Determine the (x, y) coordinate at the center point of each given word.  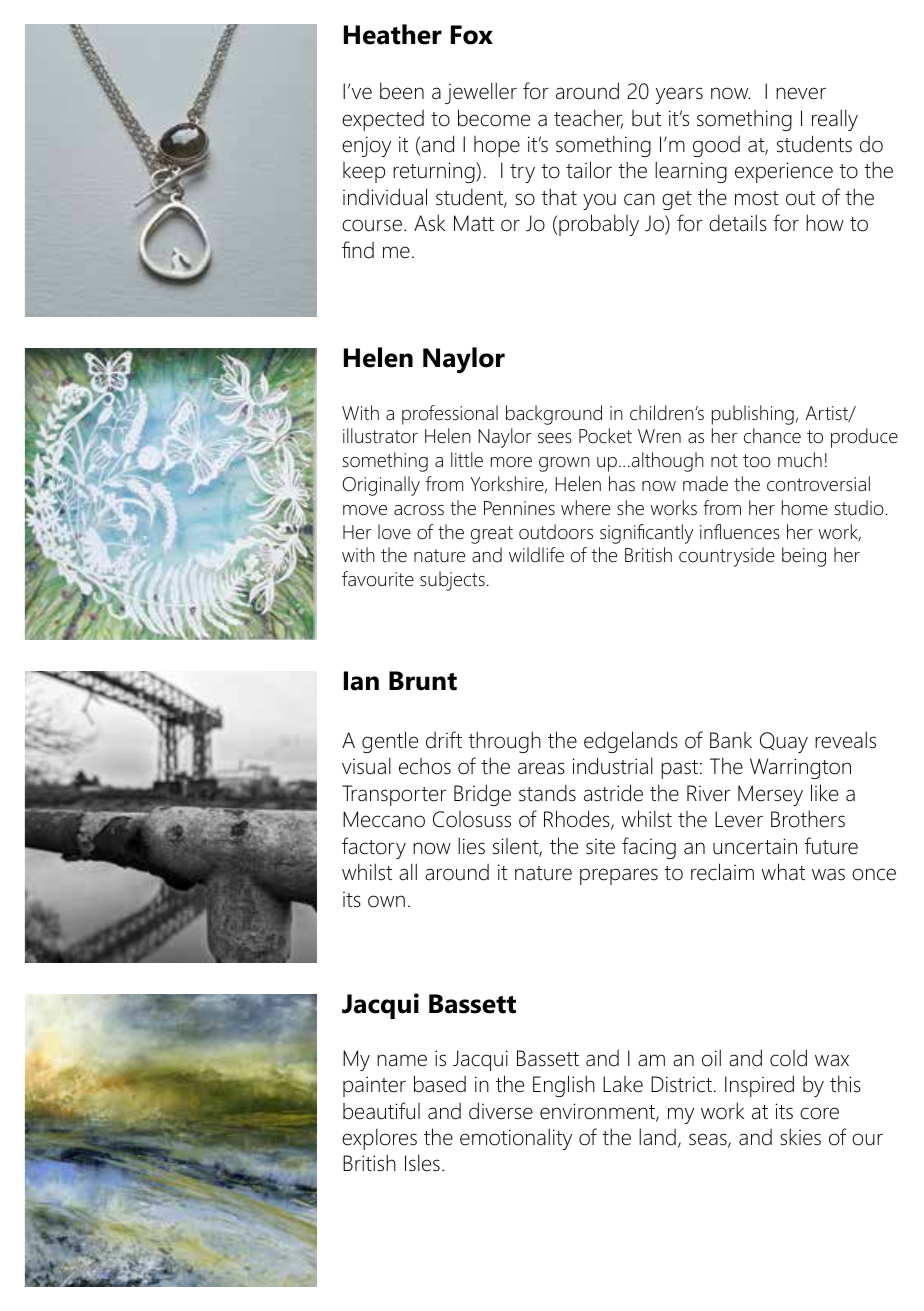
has (622, 484)
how (825, 223)
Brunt (423, 681)
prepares (619, 876)
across (419, 510)
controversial (818, 484)
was (828, 874)
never (801, 93)
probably (599, 225)
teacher (588, 119)
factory (374, 848)
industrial (612, 766)
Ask (429, 223)
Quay (784, 742)
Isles (422, 1163)
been (402, 91)
